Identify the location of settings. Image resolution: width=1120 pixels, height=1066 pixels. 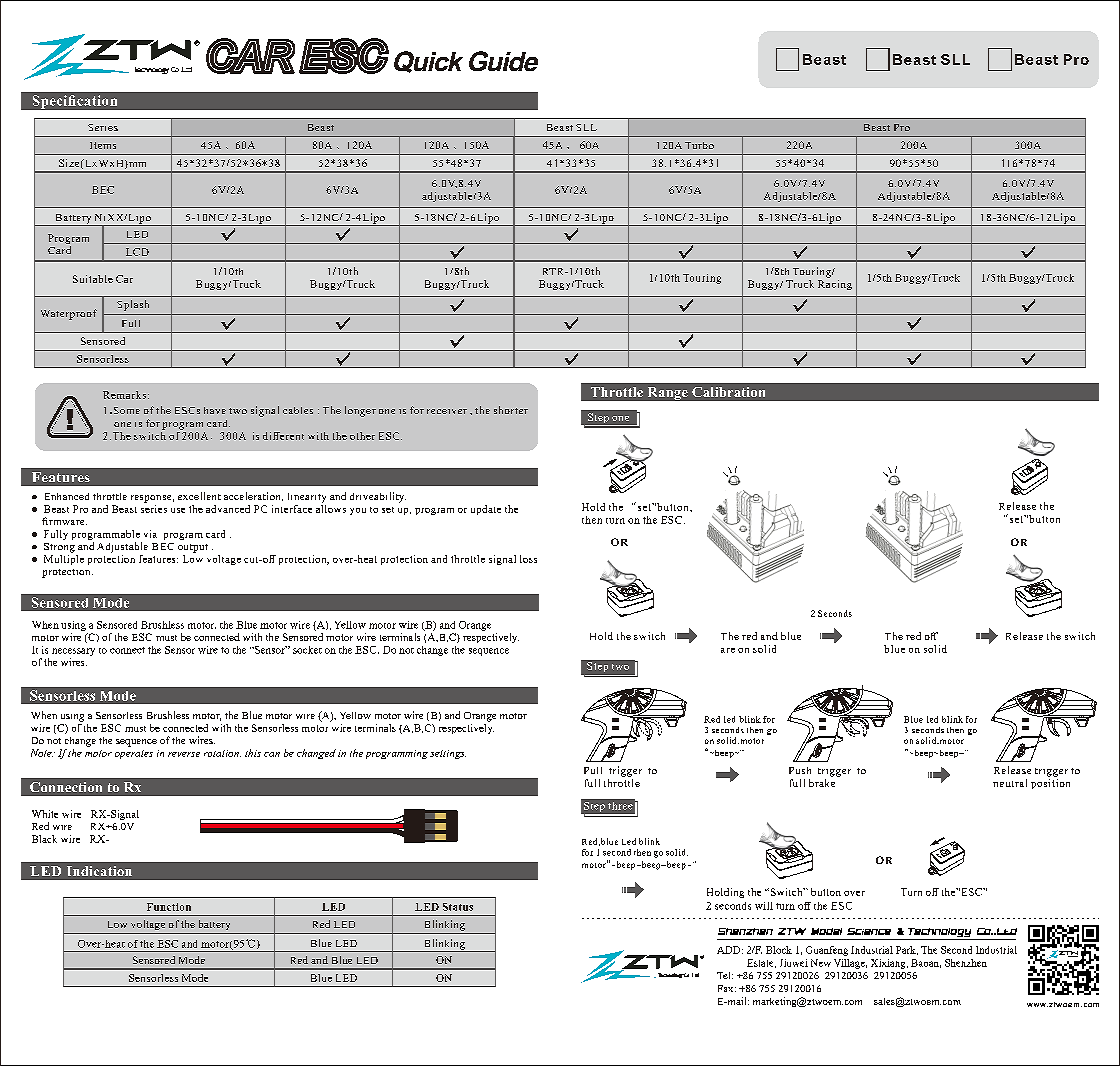
(448, 754).
